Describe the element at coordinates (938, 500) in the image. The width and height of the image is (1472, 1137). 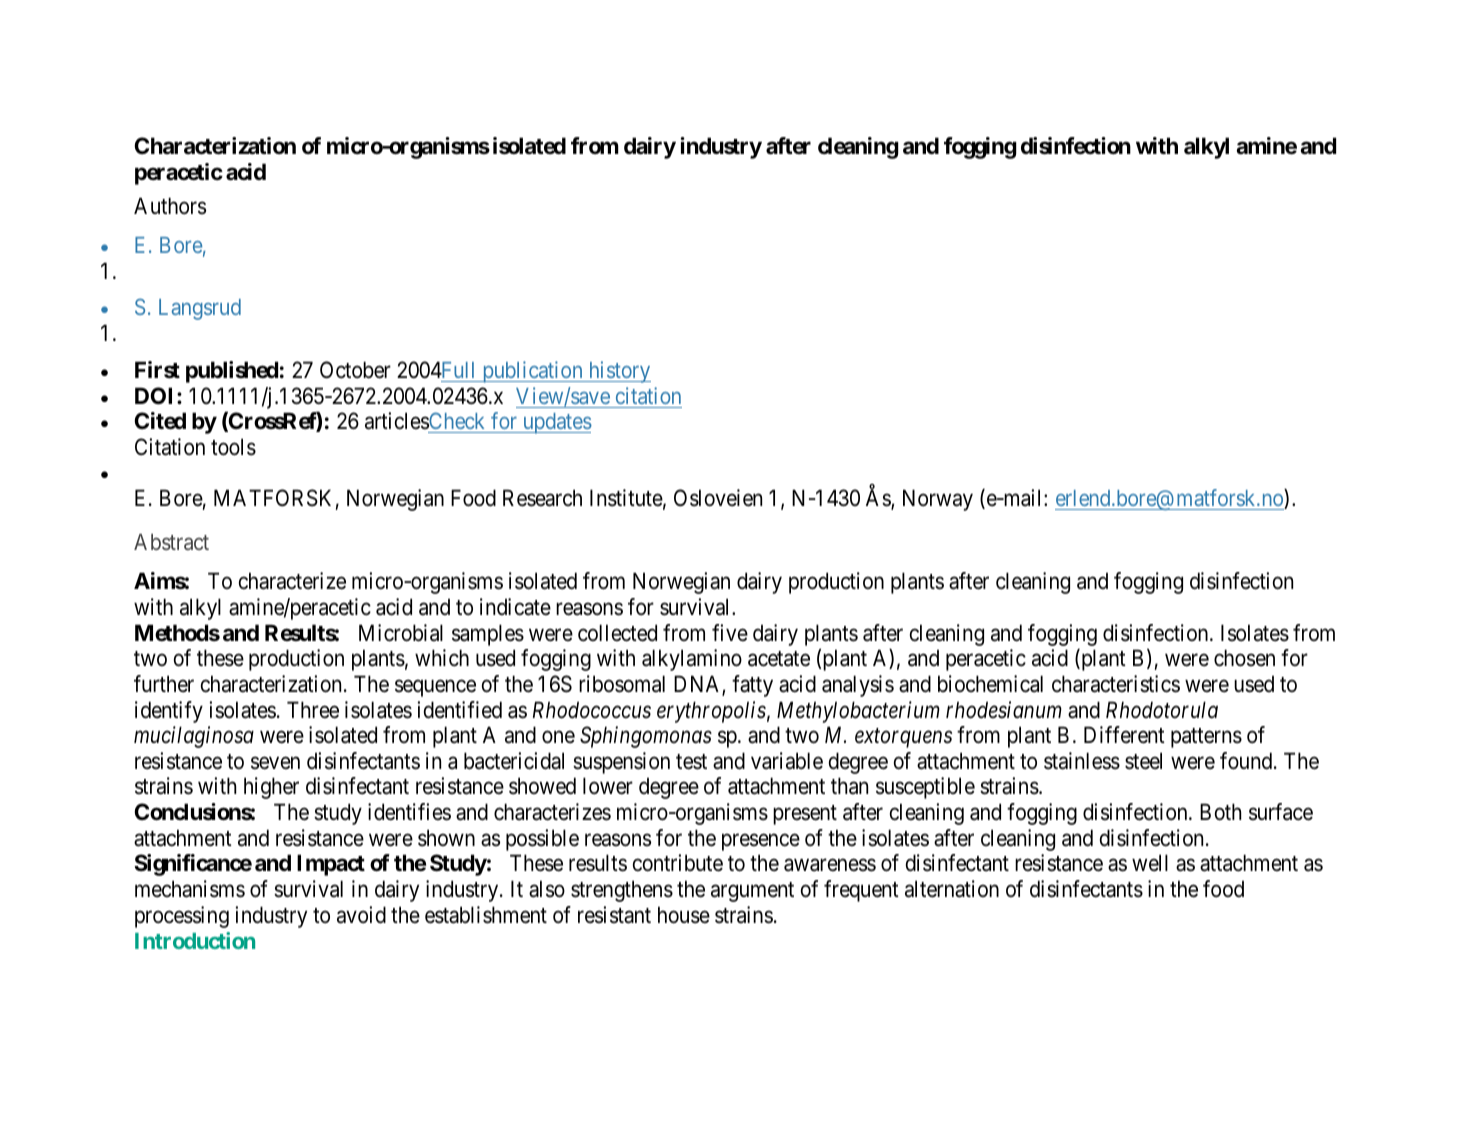
I see `Norway` at that location.
